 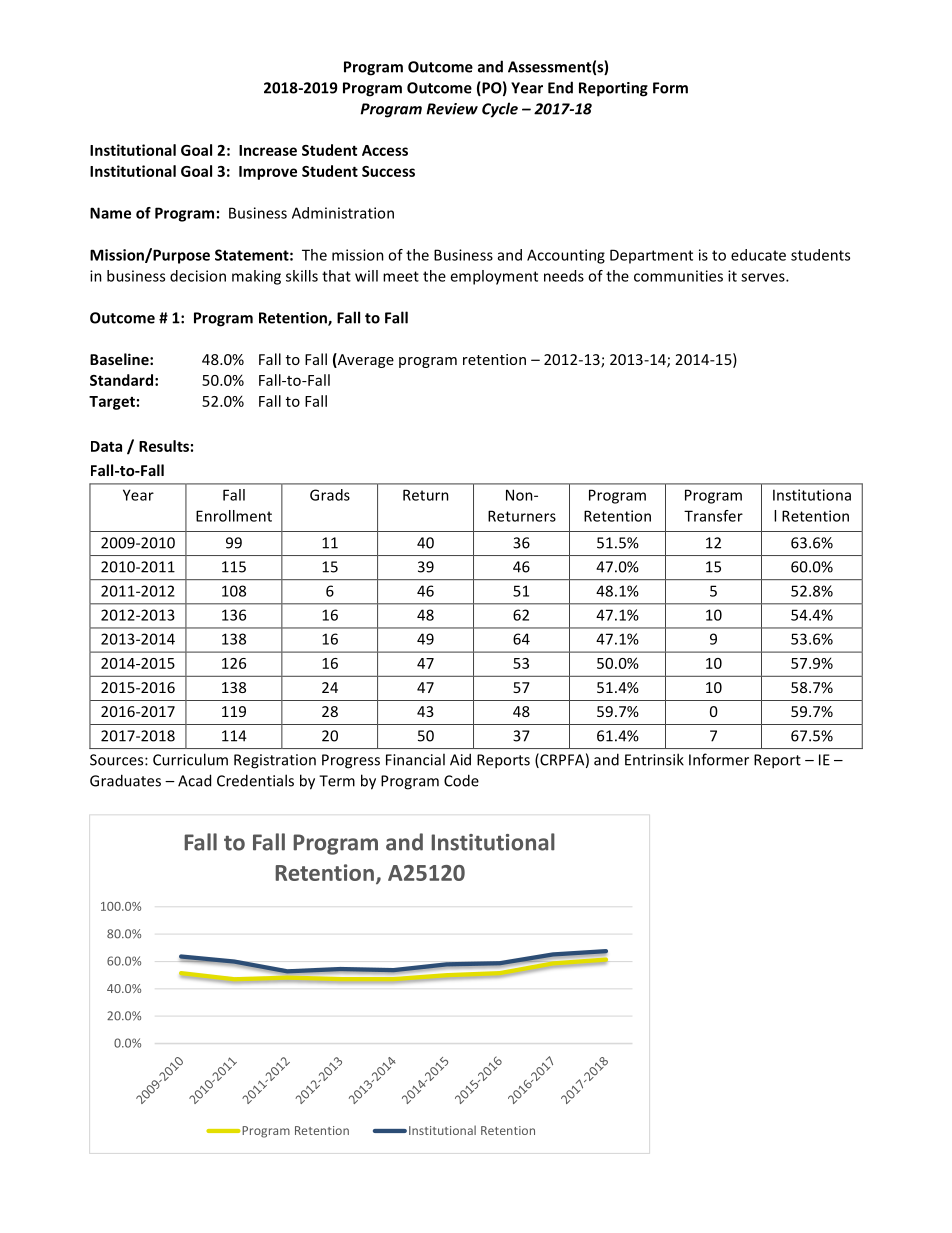 What do you see at coordinates (234, 516) in the screenshot?
I see `Enrollment` at bounding box center [234, 516].
